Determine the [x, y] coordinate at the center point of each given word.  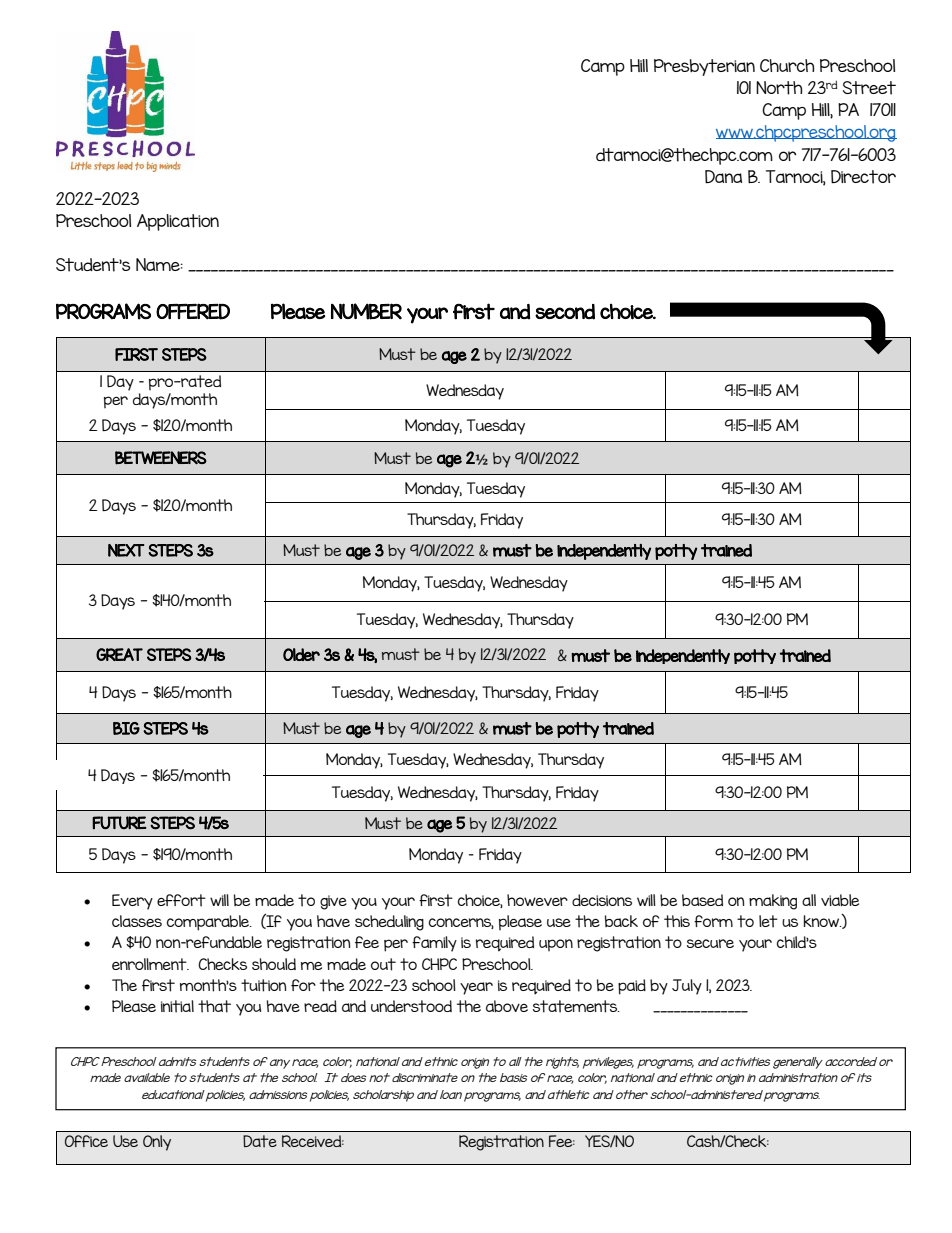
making [773, 902]
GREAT [119, 654]
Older [301, 654]
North [779, 88]
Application [178, 222]
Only [157, 1143]
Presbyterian [704, 67]
